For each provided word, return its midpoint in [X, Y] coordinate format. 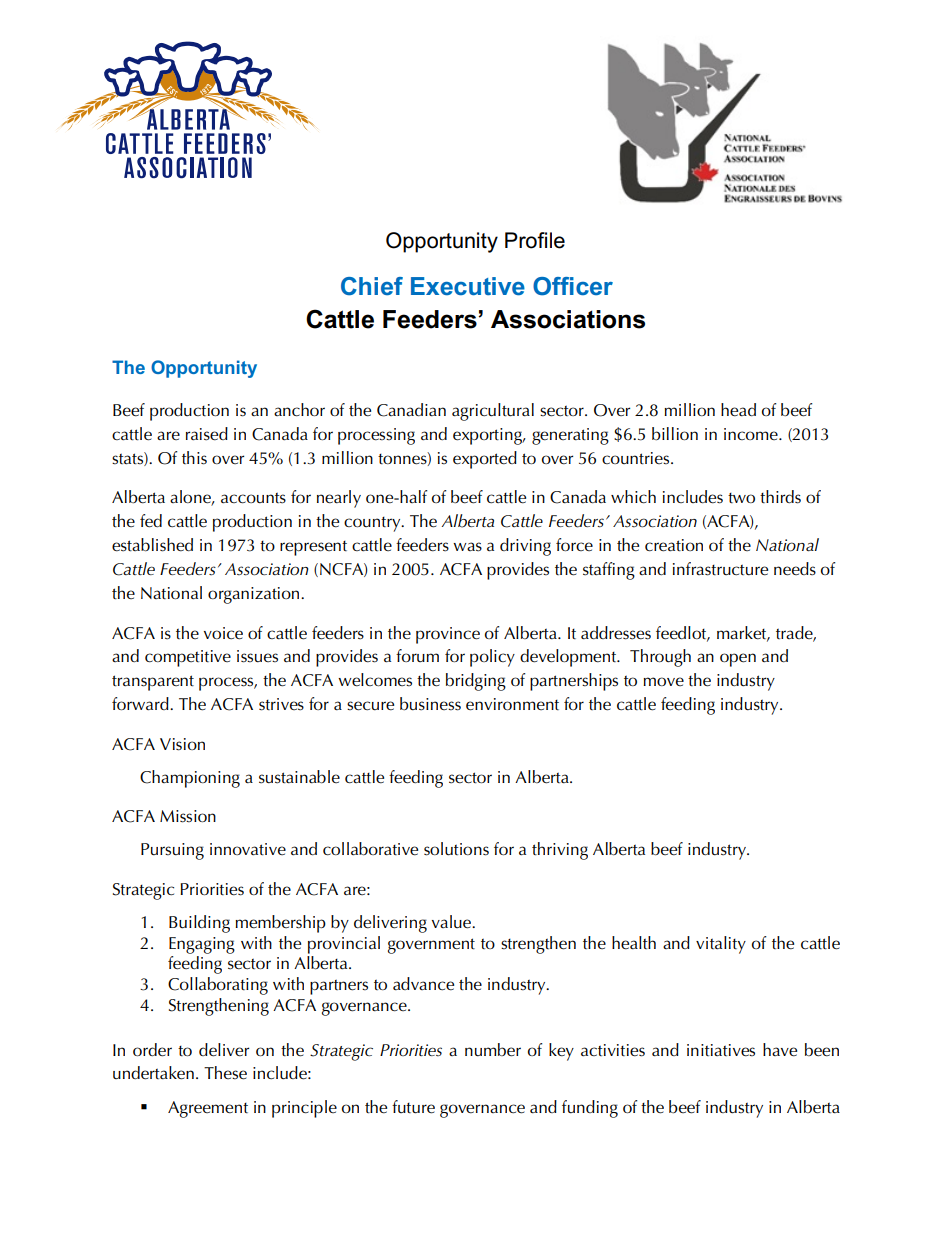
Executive [468, 286]
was [467, 547]
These [225, 1073]
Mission [188, 816]
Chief [372, 286]
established [152, 545]
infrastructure [720, 569]
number [493, 1050]
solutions [456, 849]
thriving [560, 851]
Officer [573, 286]
